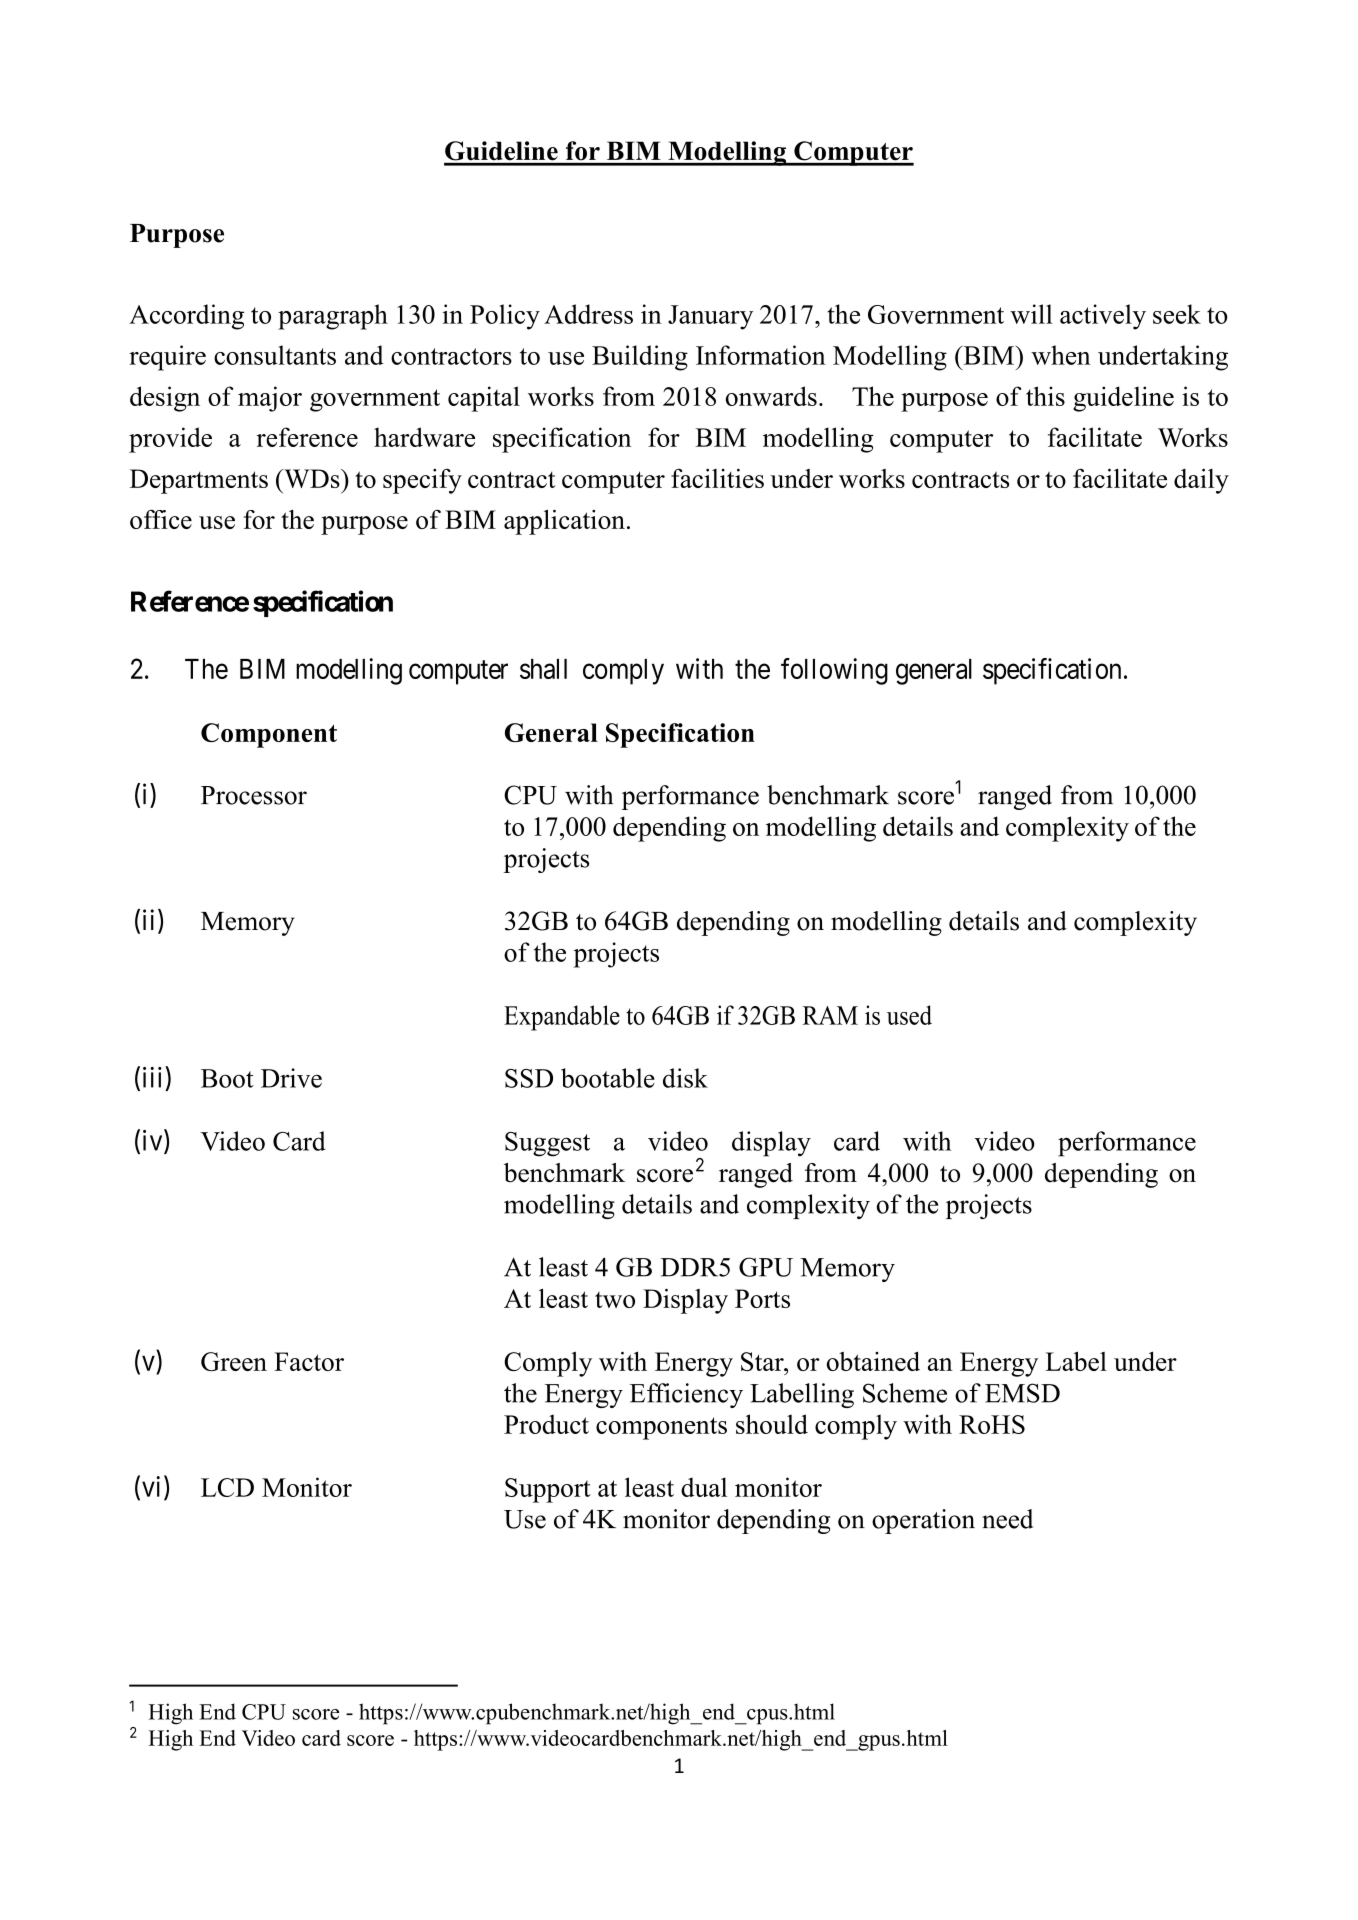  What do you see at coordinates (275, 355) in the image?
I see `consultants` at bounding box center [275, 355].
